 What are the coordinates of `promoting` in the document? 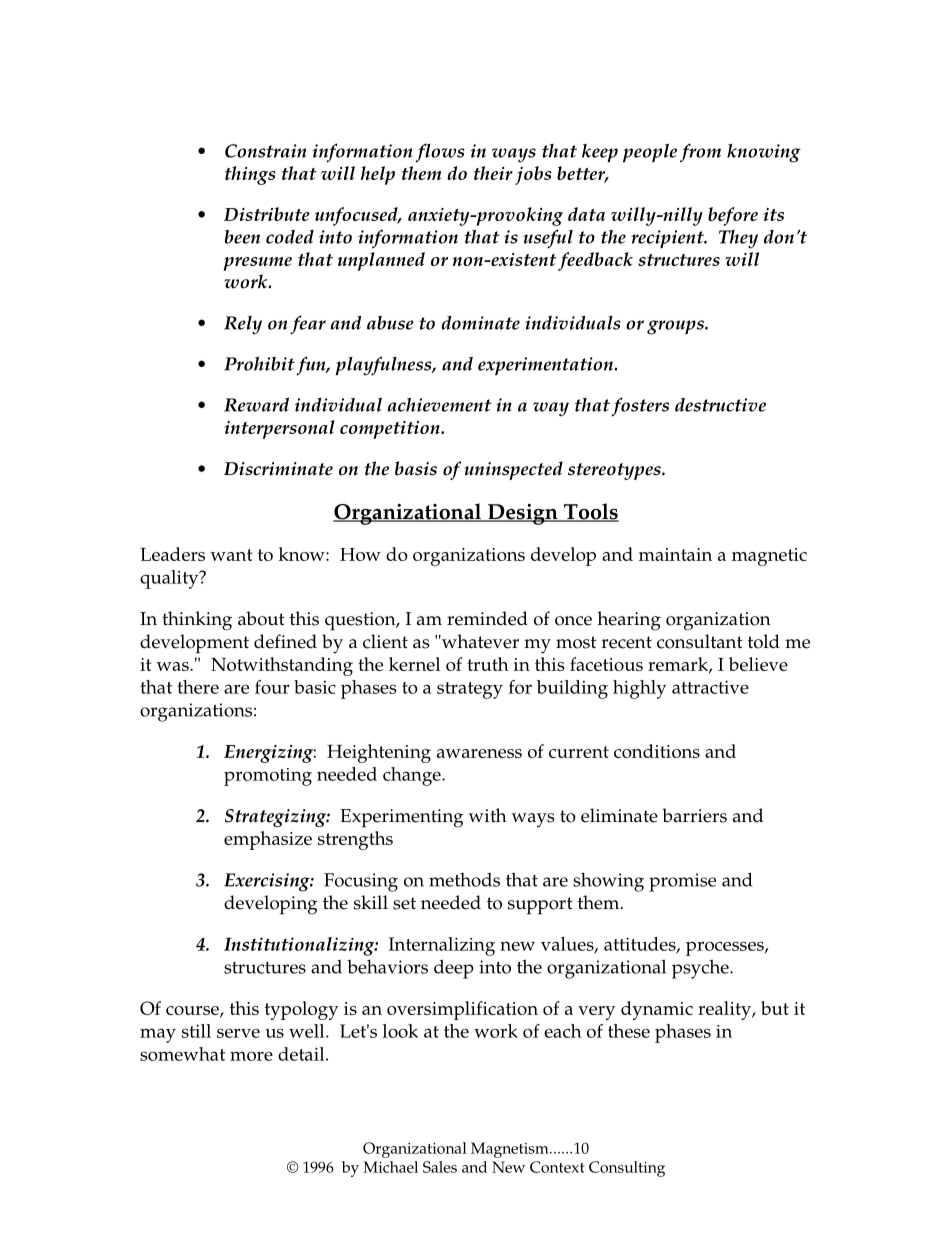 It's located at (268, 777).
